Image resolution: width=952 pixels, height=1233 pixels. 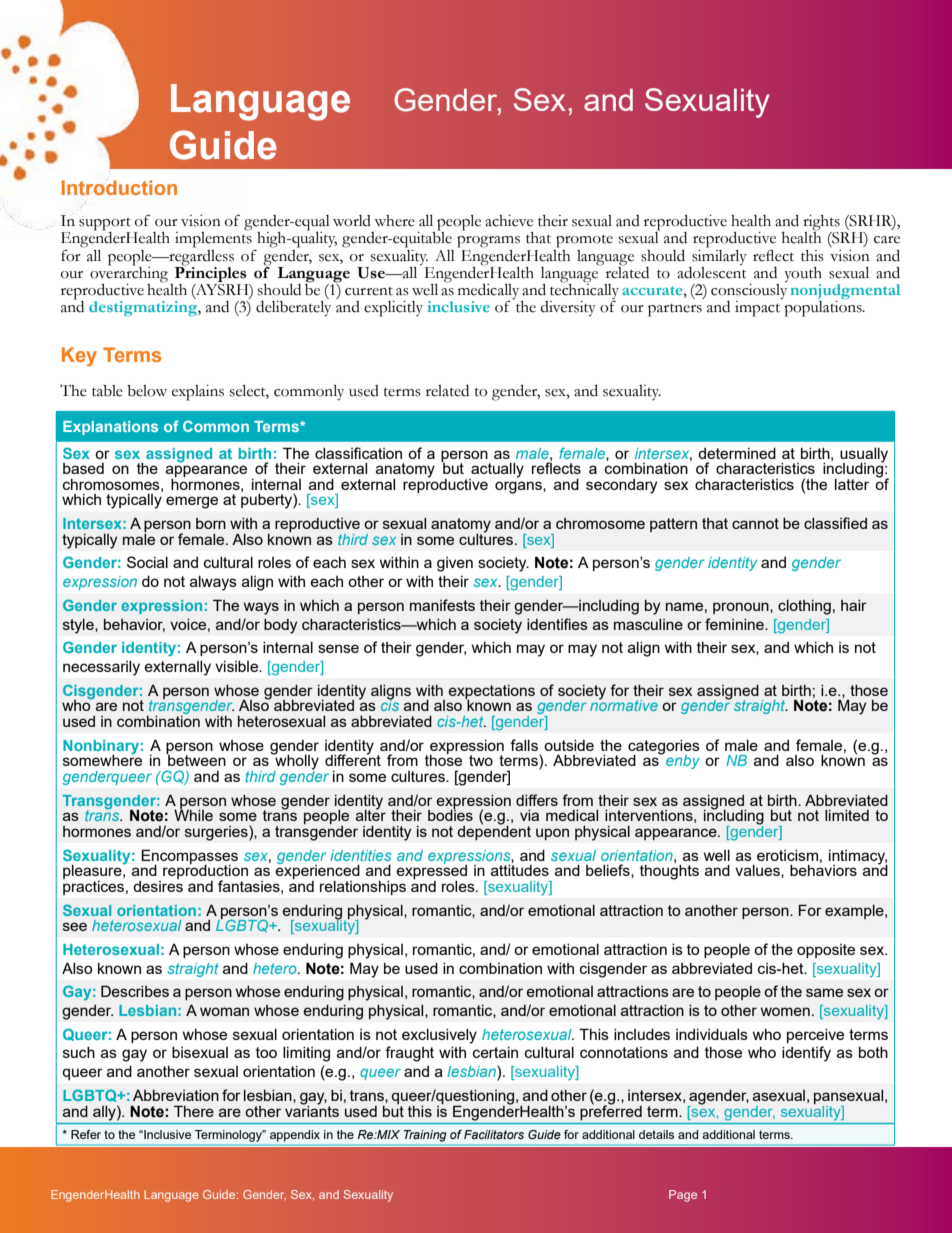 What do you see at coordinates (822, 224) in the image?
I see `rights` at bounding box center [822, 224].
